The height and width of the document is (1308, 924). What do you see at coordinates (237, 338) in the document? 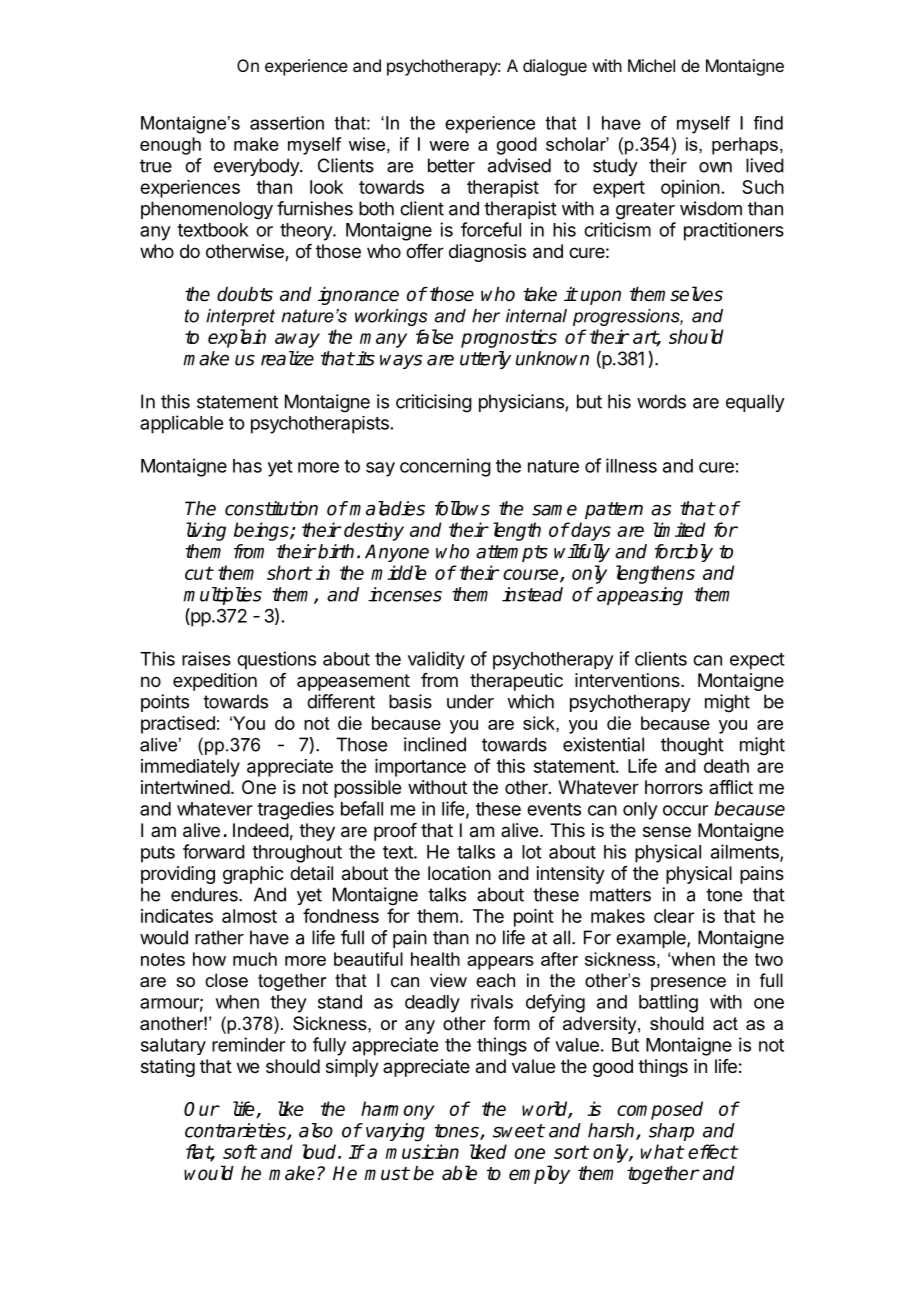
I see `explain` at bounding box center [237, 338].
